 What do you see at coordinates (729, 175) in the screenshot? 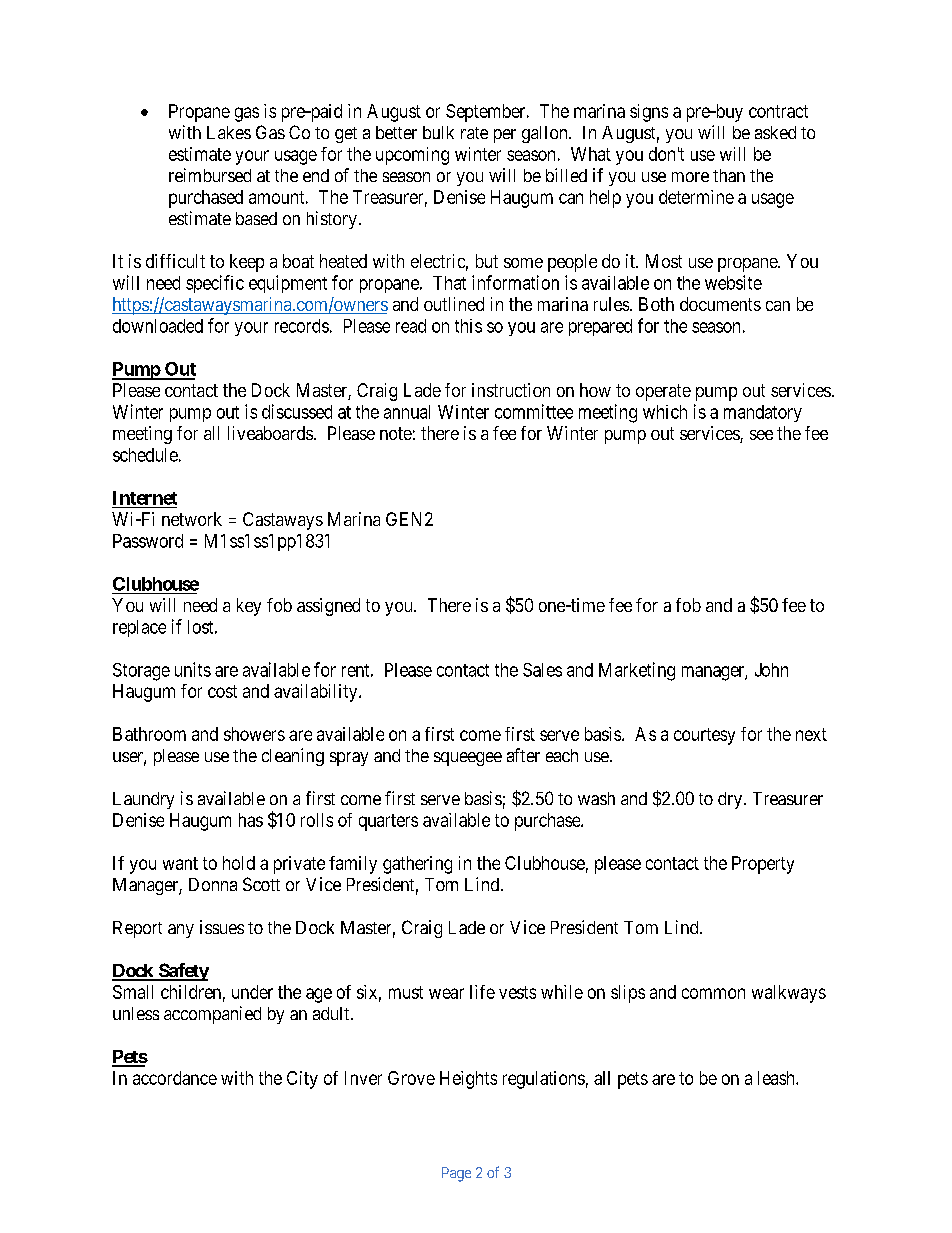
I see `than` at bounding box center [729, 175].
